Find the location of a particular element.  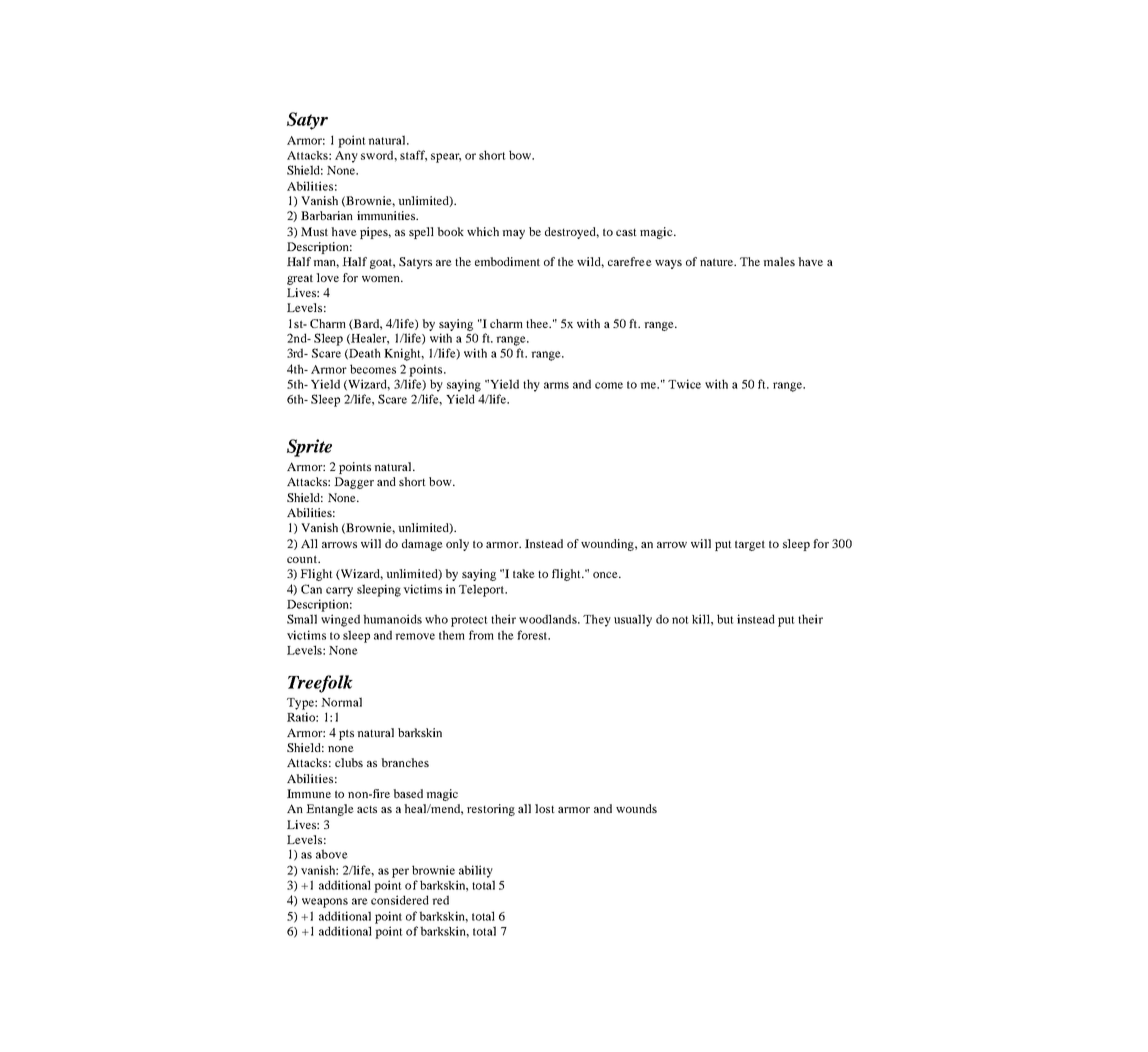

above is located at coordinates (332, 854).
